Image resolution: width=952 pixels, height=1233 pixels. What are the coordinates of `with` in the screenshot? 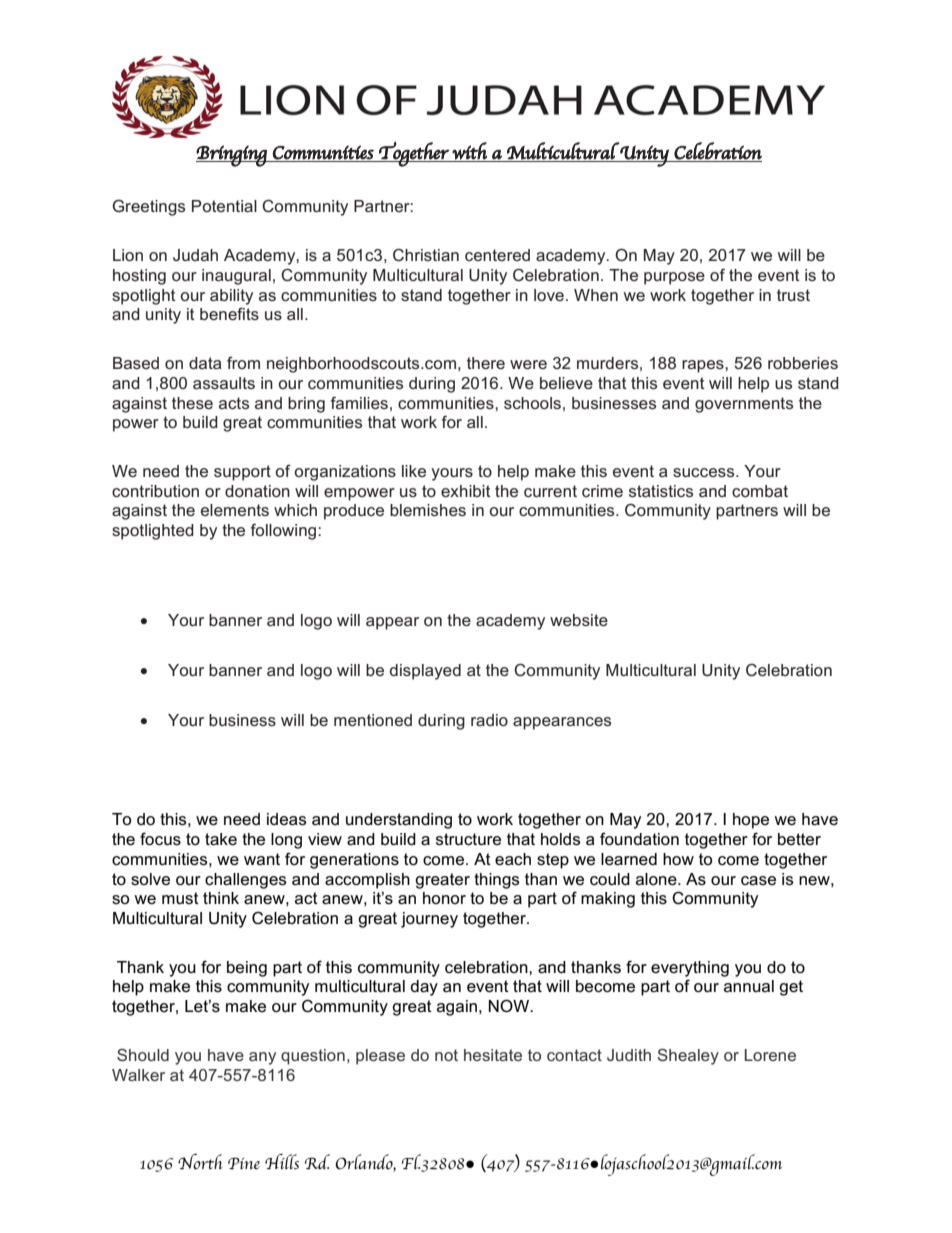 It's located at (469, 151).
